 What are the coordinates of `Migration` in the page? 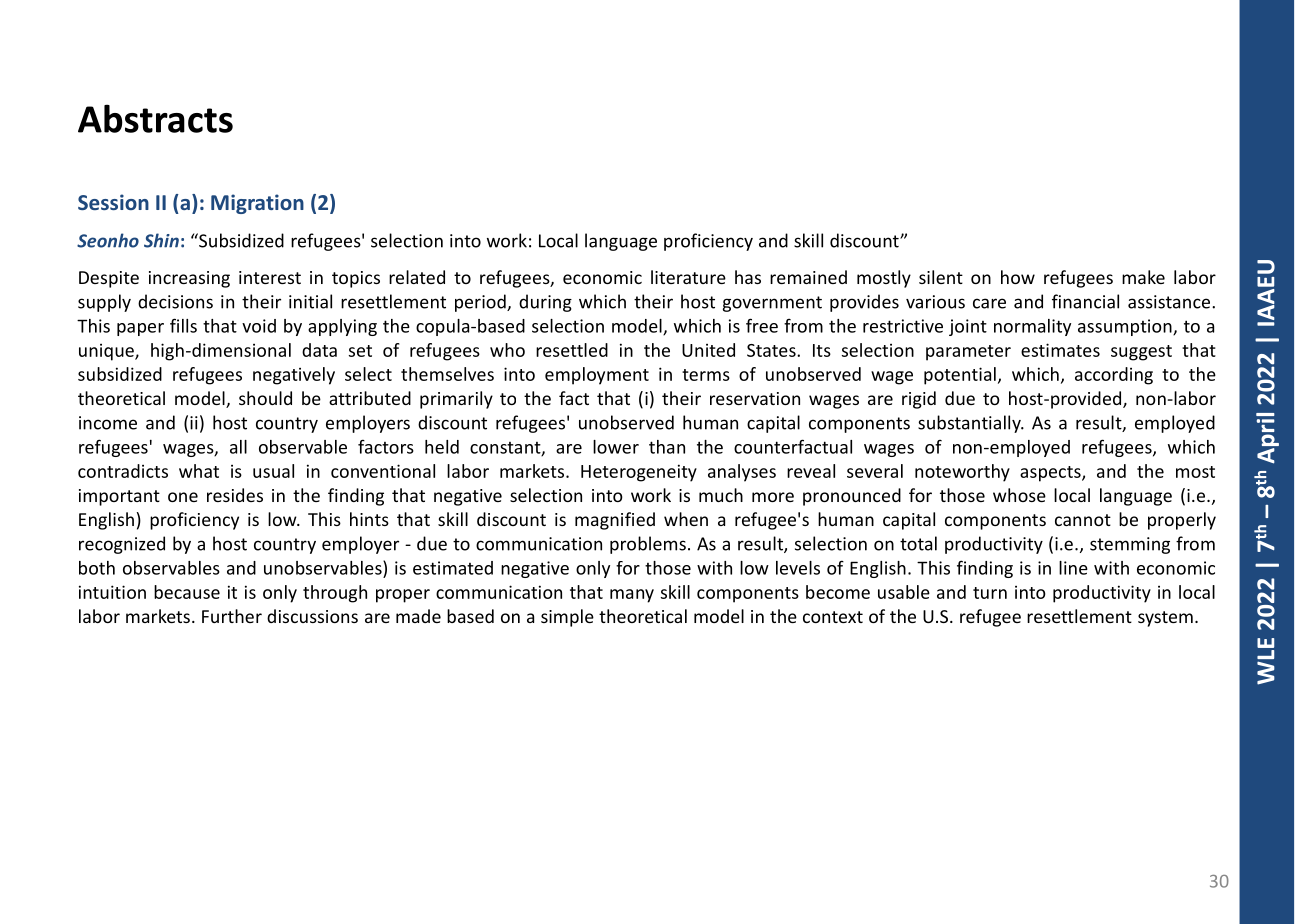 It's located at (257, 204).
